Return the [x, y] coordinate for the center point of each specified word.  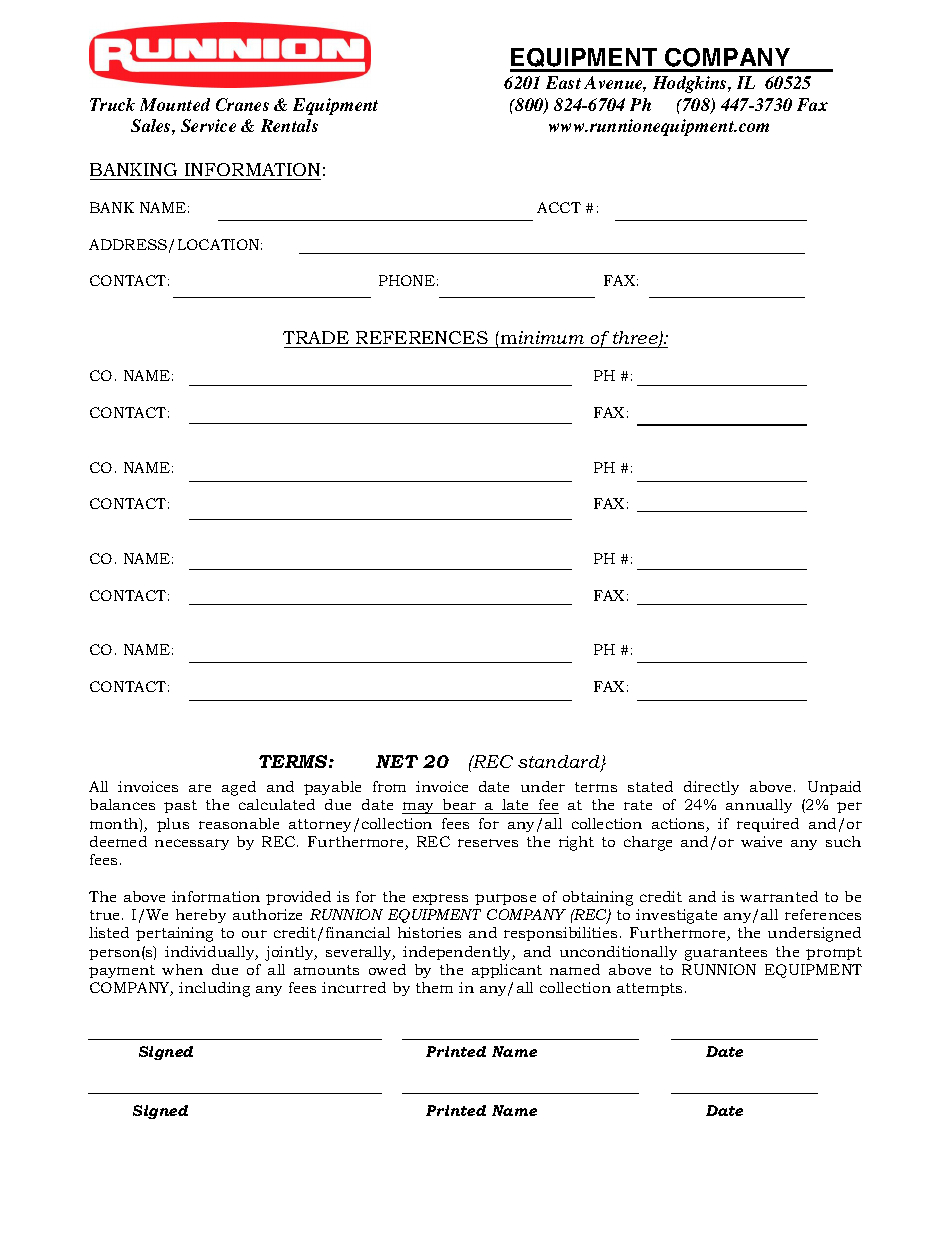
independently [458, 953]
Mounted [175, 104]
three [636, 339]
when [182, 969]
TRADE [316, 337]
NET [397, 761]
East [563, 82]
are [200, 788]
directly [711, 788]
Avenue [615, 84]
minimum [541, 337]
